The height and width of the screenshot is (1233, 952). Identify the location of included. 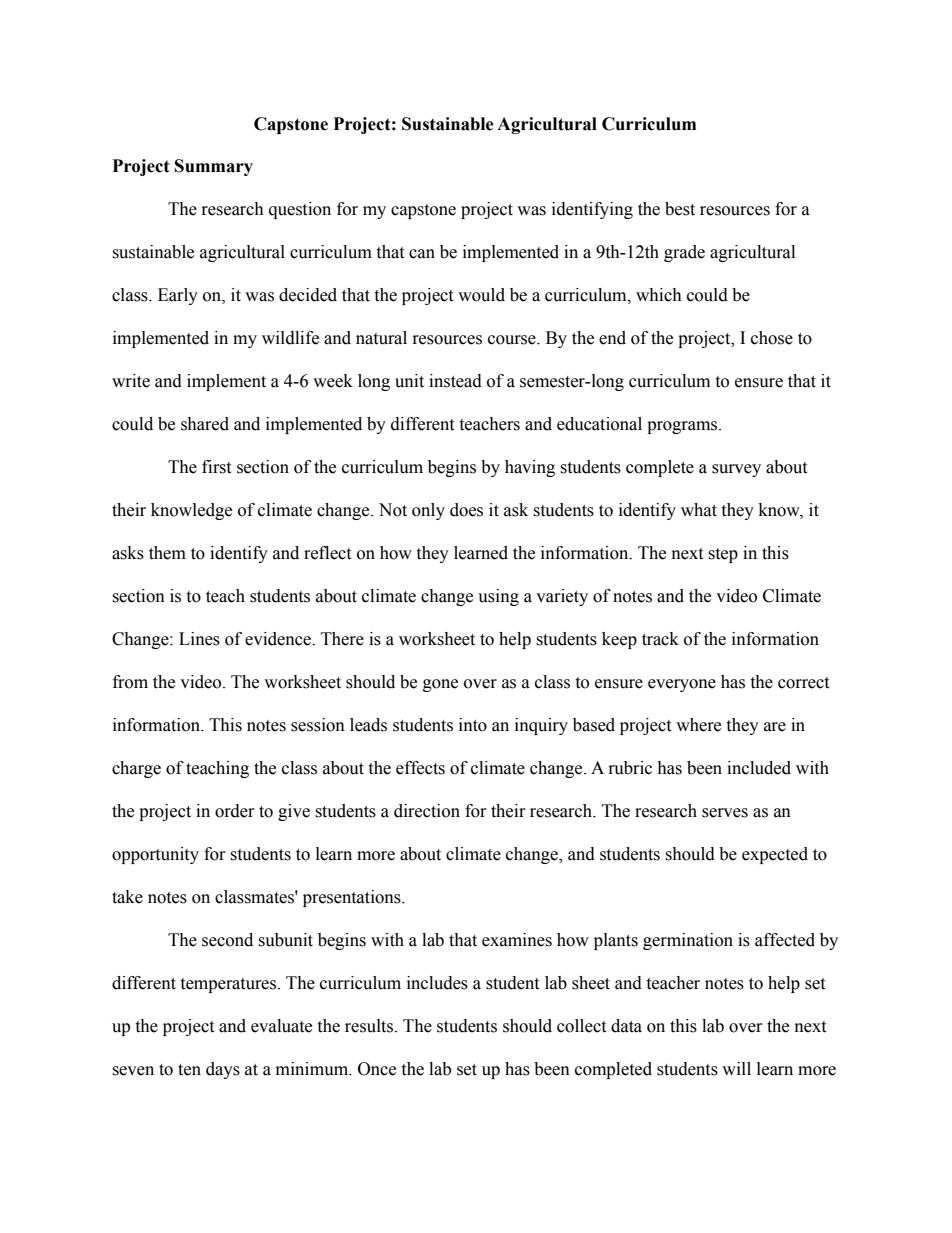
(759, 768).
